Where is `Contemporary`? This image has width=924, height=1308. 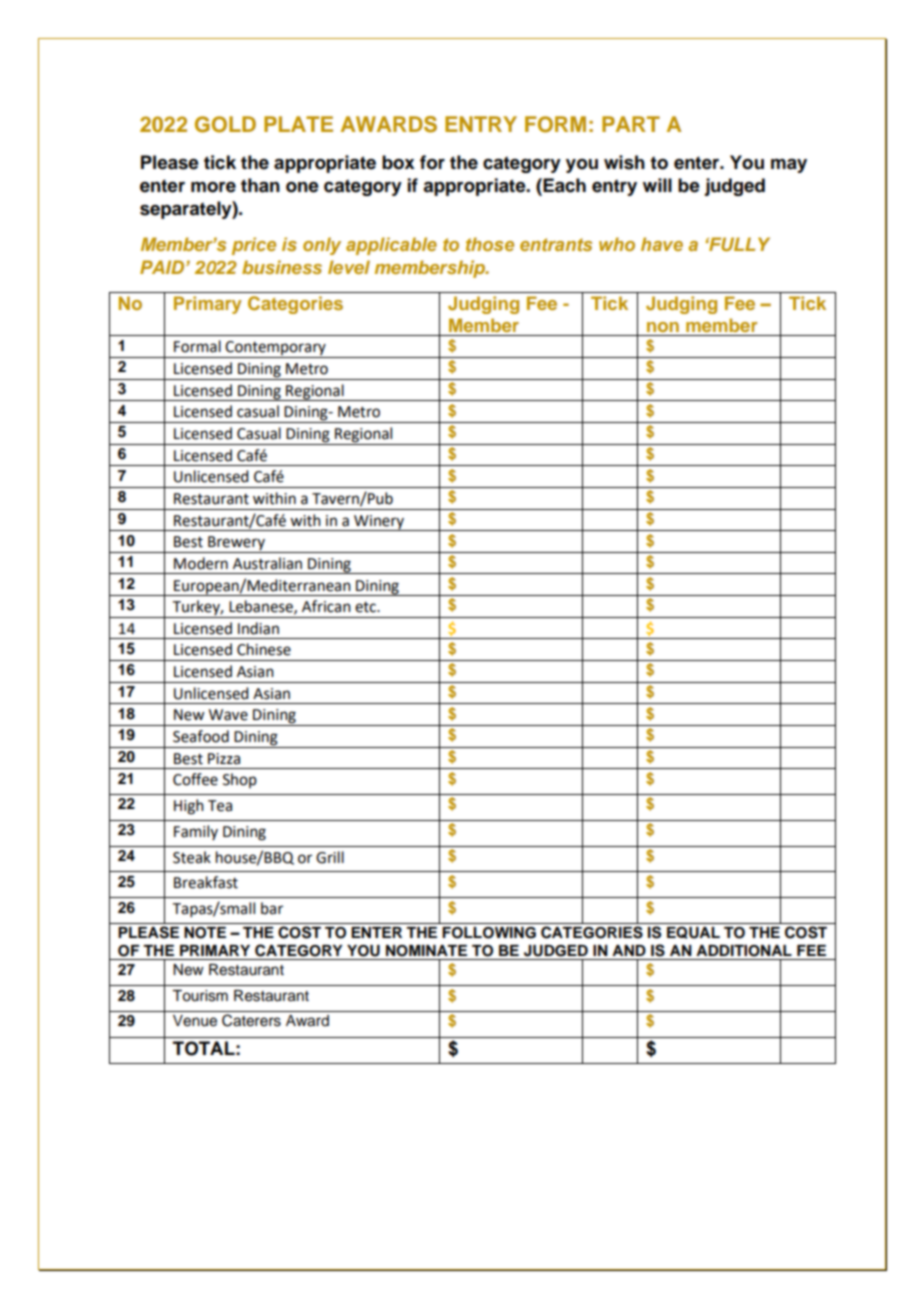 Contemporary is located at coordinates (276, 349).
